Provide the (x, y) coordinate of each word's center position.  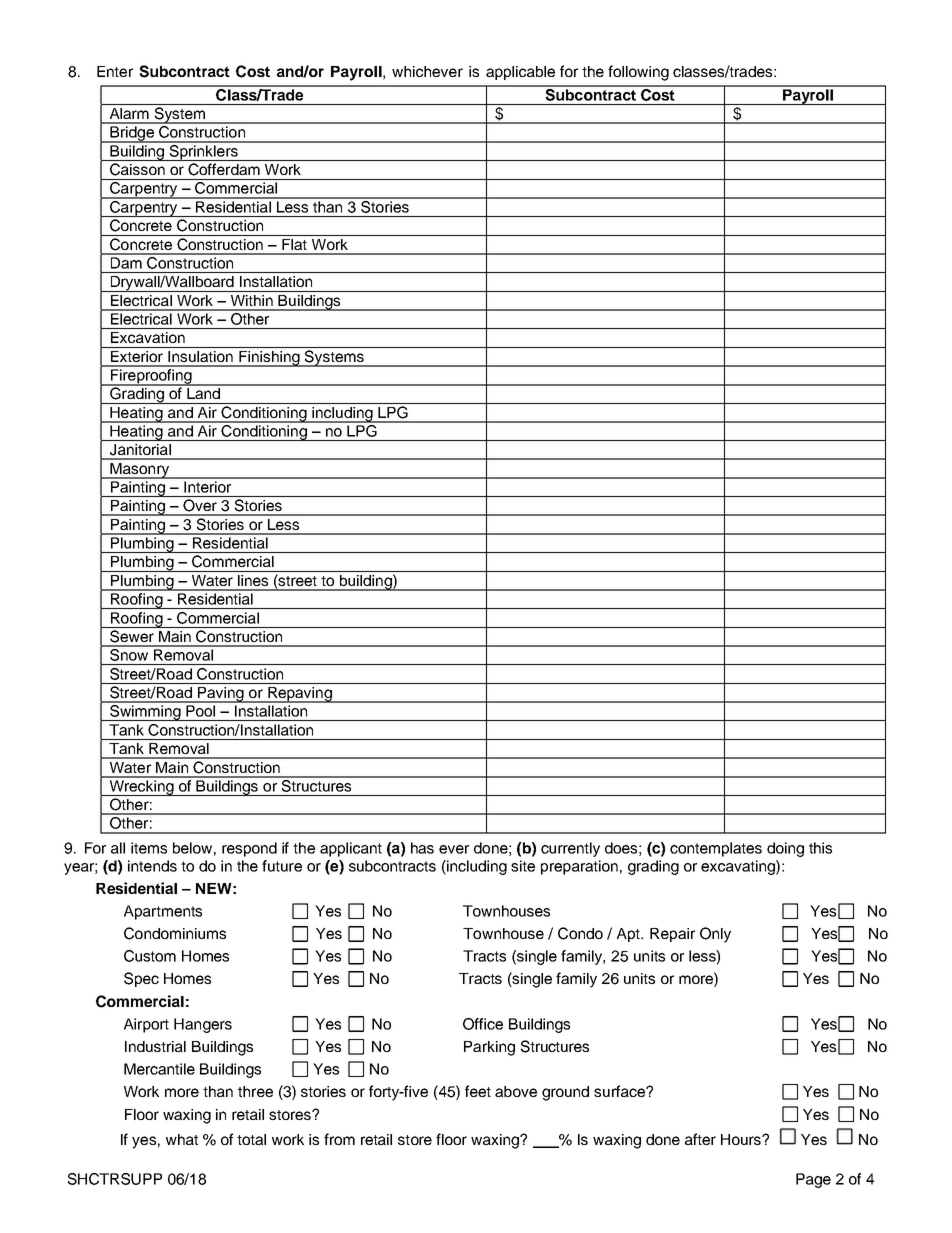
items (149, 848)
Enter (115, 71)
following (638, 73)
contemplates (716, 849)
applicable (520, 73)
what (182, 1139)
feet (478, 1091)
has (422, 848)
